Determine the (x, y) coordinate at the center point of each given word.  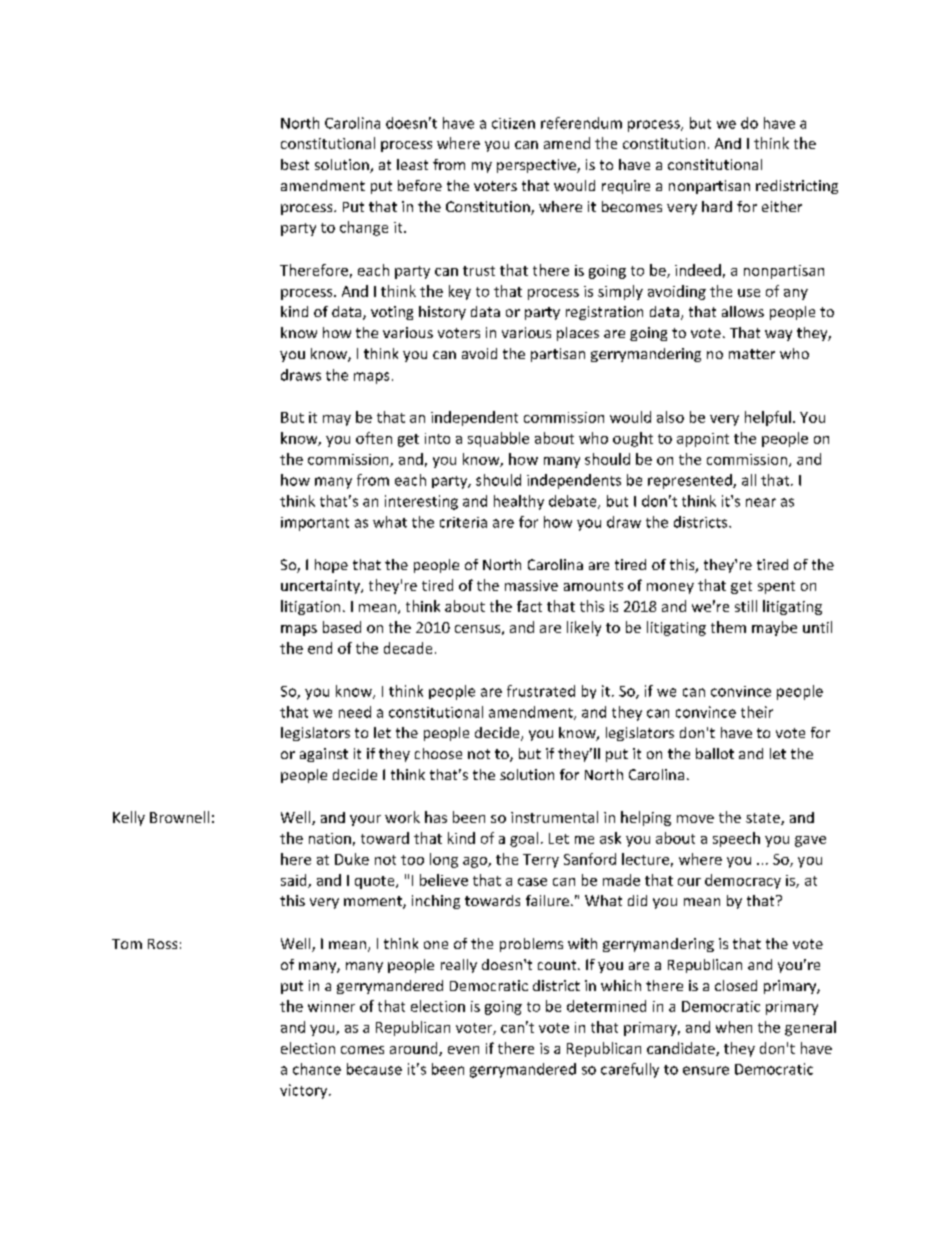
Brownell (179, 817)
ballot (715, 753)
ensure (706, 1070)
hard (717, 206)
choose (438, 753)
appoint (703, 440)
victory (305, 1091)
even (463, 1050)
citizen (513, 123)
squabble (498, 439)
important (315, 524)
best (295, 164)
